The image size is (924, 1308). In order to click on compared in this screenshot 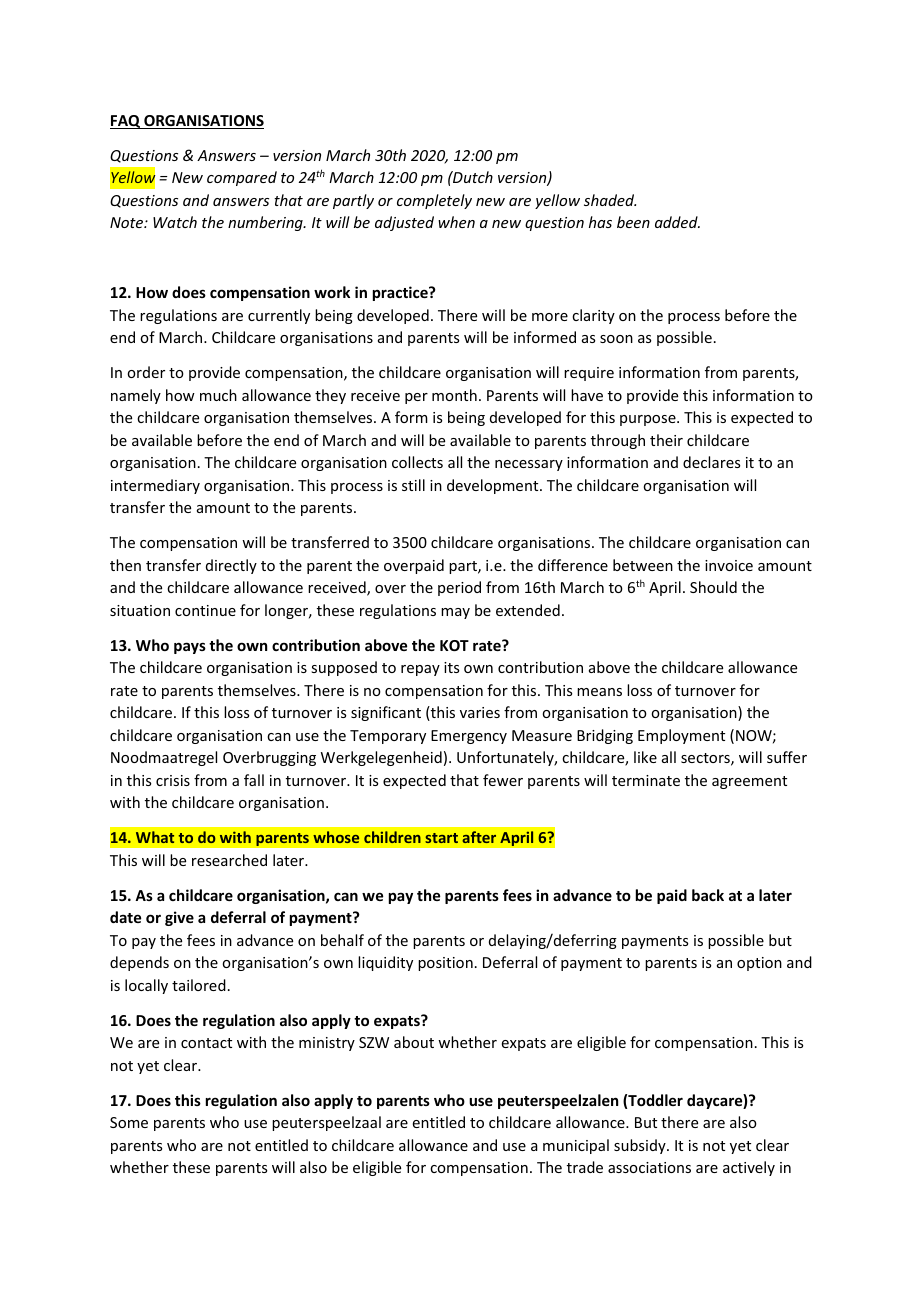, I will do `click(242, 178)`.
